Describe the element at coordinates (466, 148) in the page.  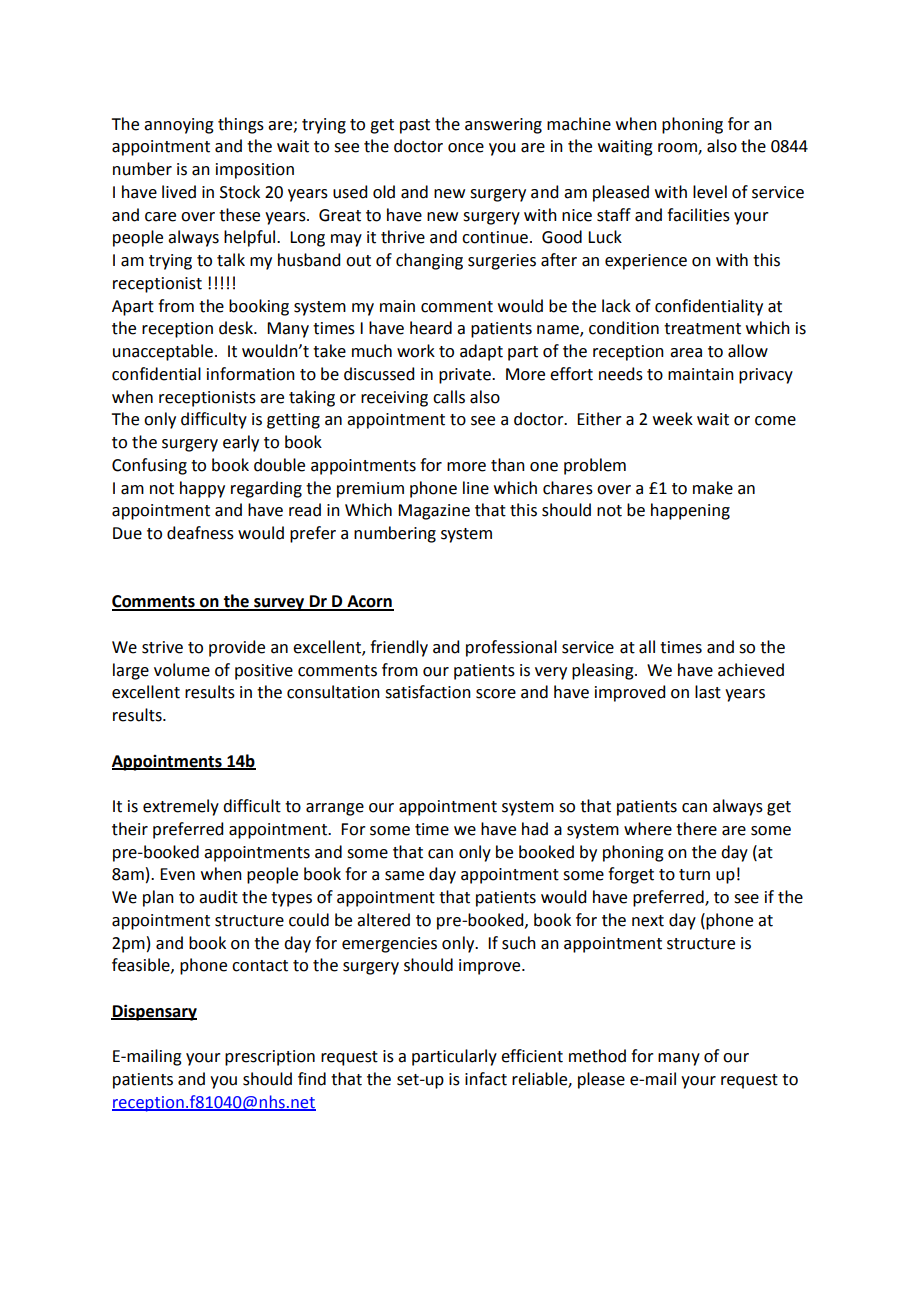
I see `once` at that location.
